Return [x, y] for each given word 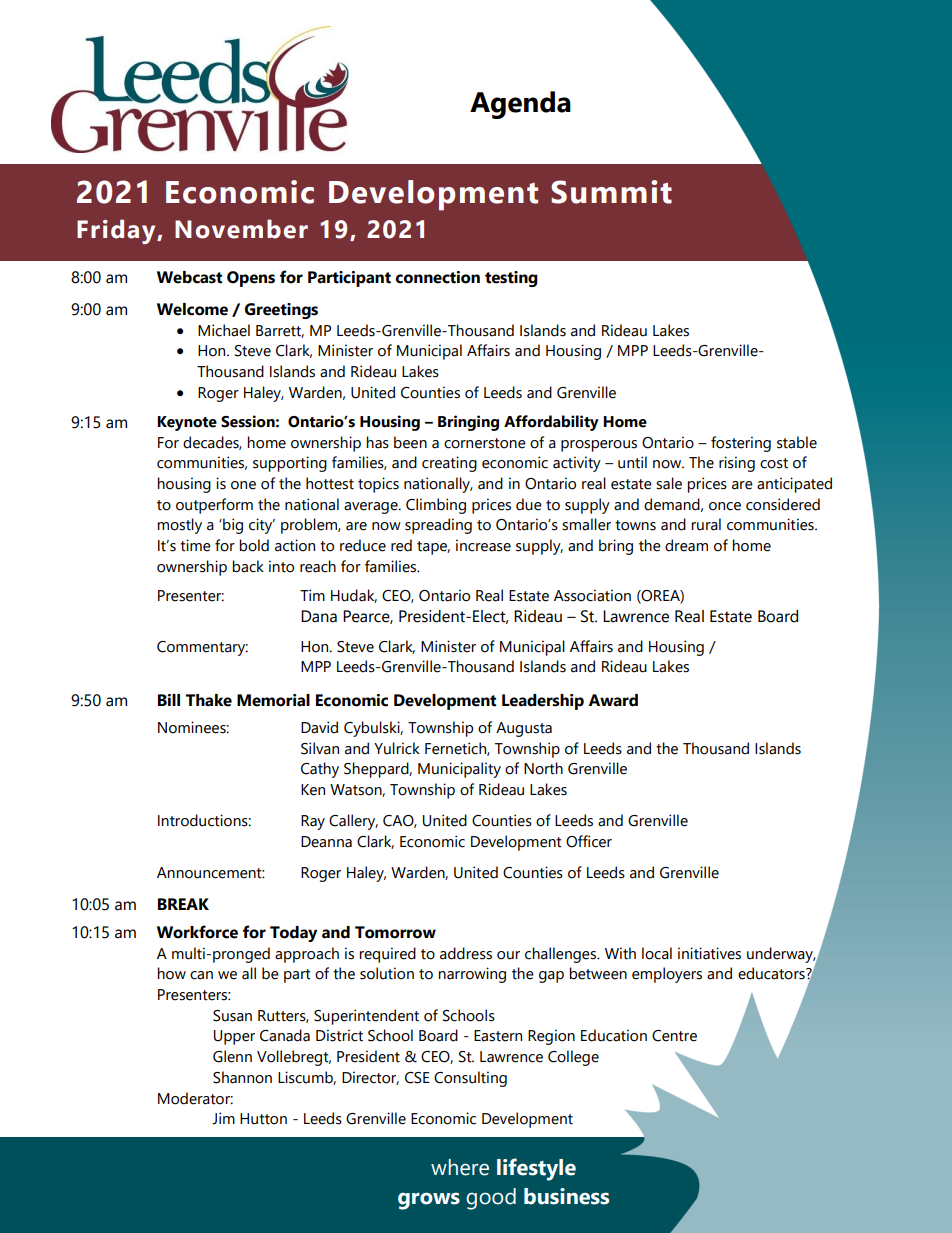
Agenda [520, 105]
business [566, 1196]
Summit [611, 192]
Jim [223, 1118]
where [460, 1167]
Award [613, 700]
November [241, 229]
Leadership [543, 702]
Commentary [202, 648]
